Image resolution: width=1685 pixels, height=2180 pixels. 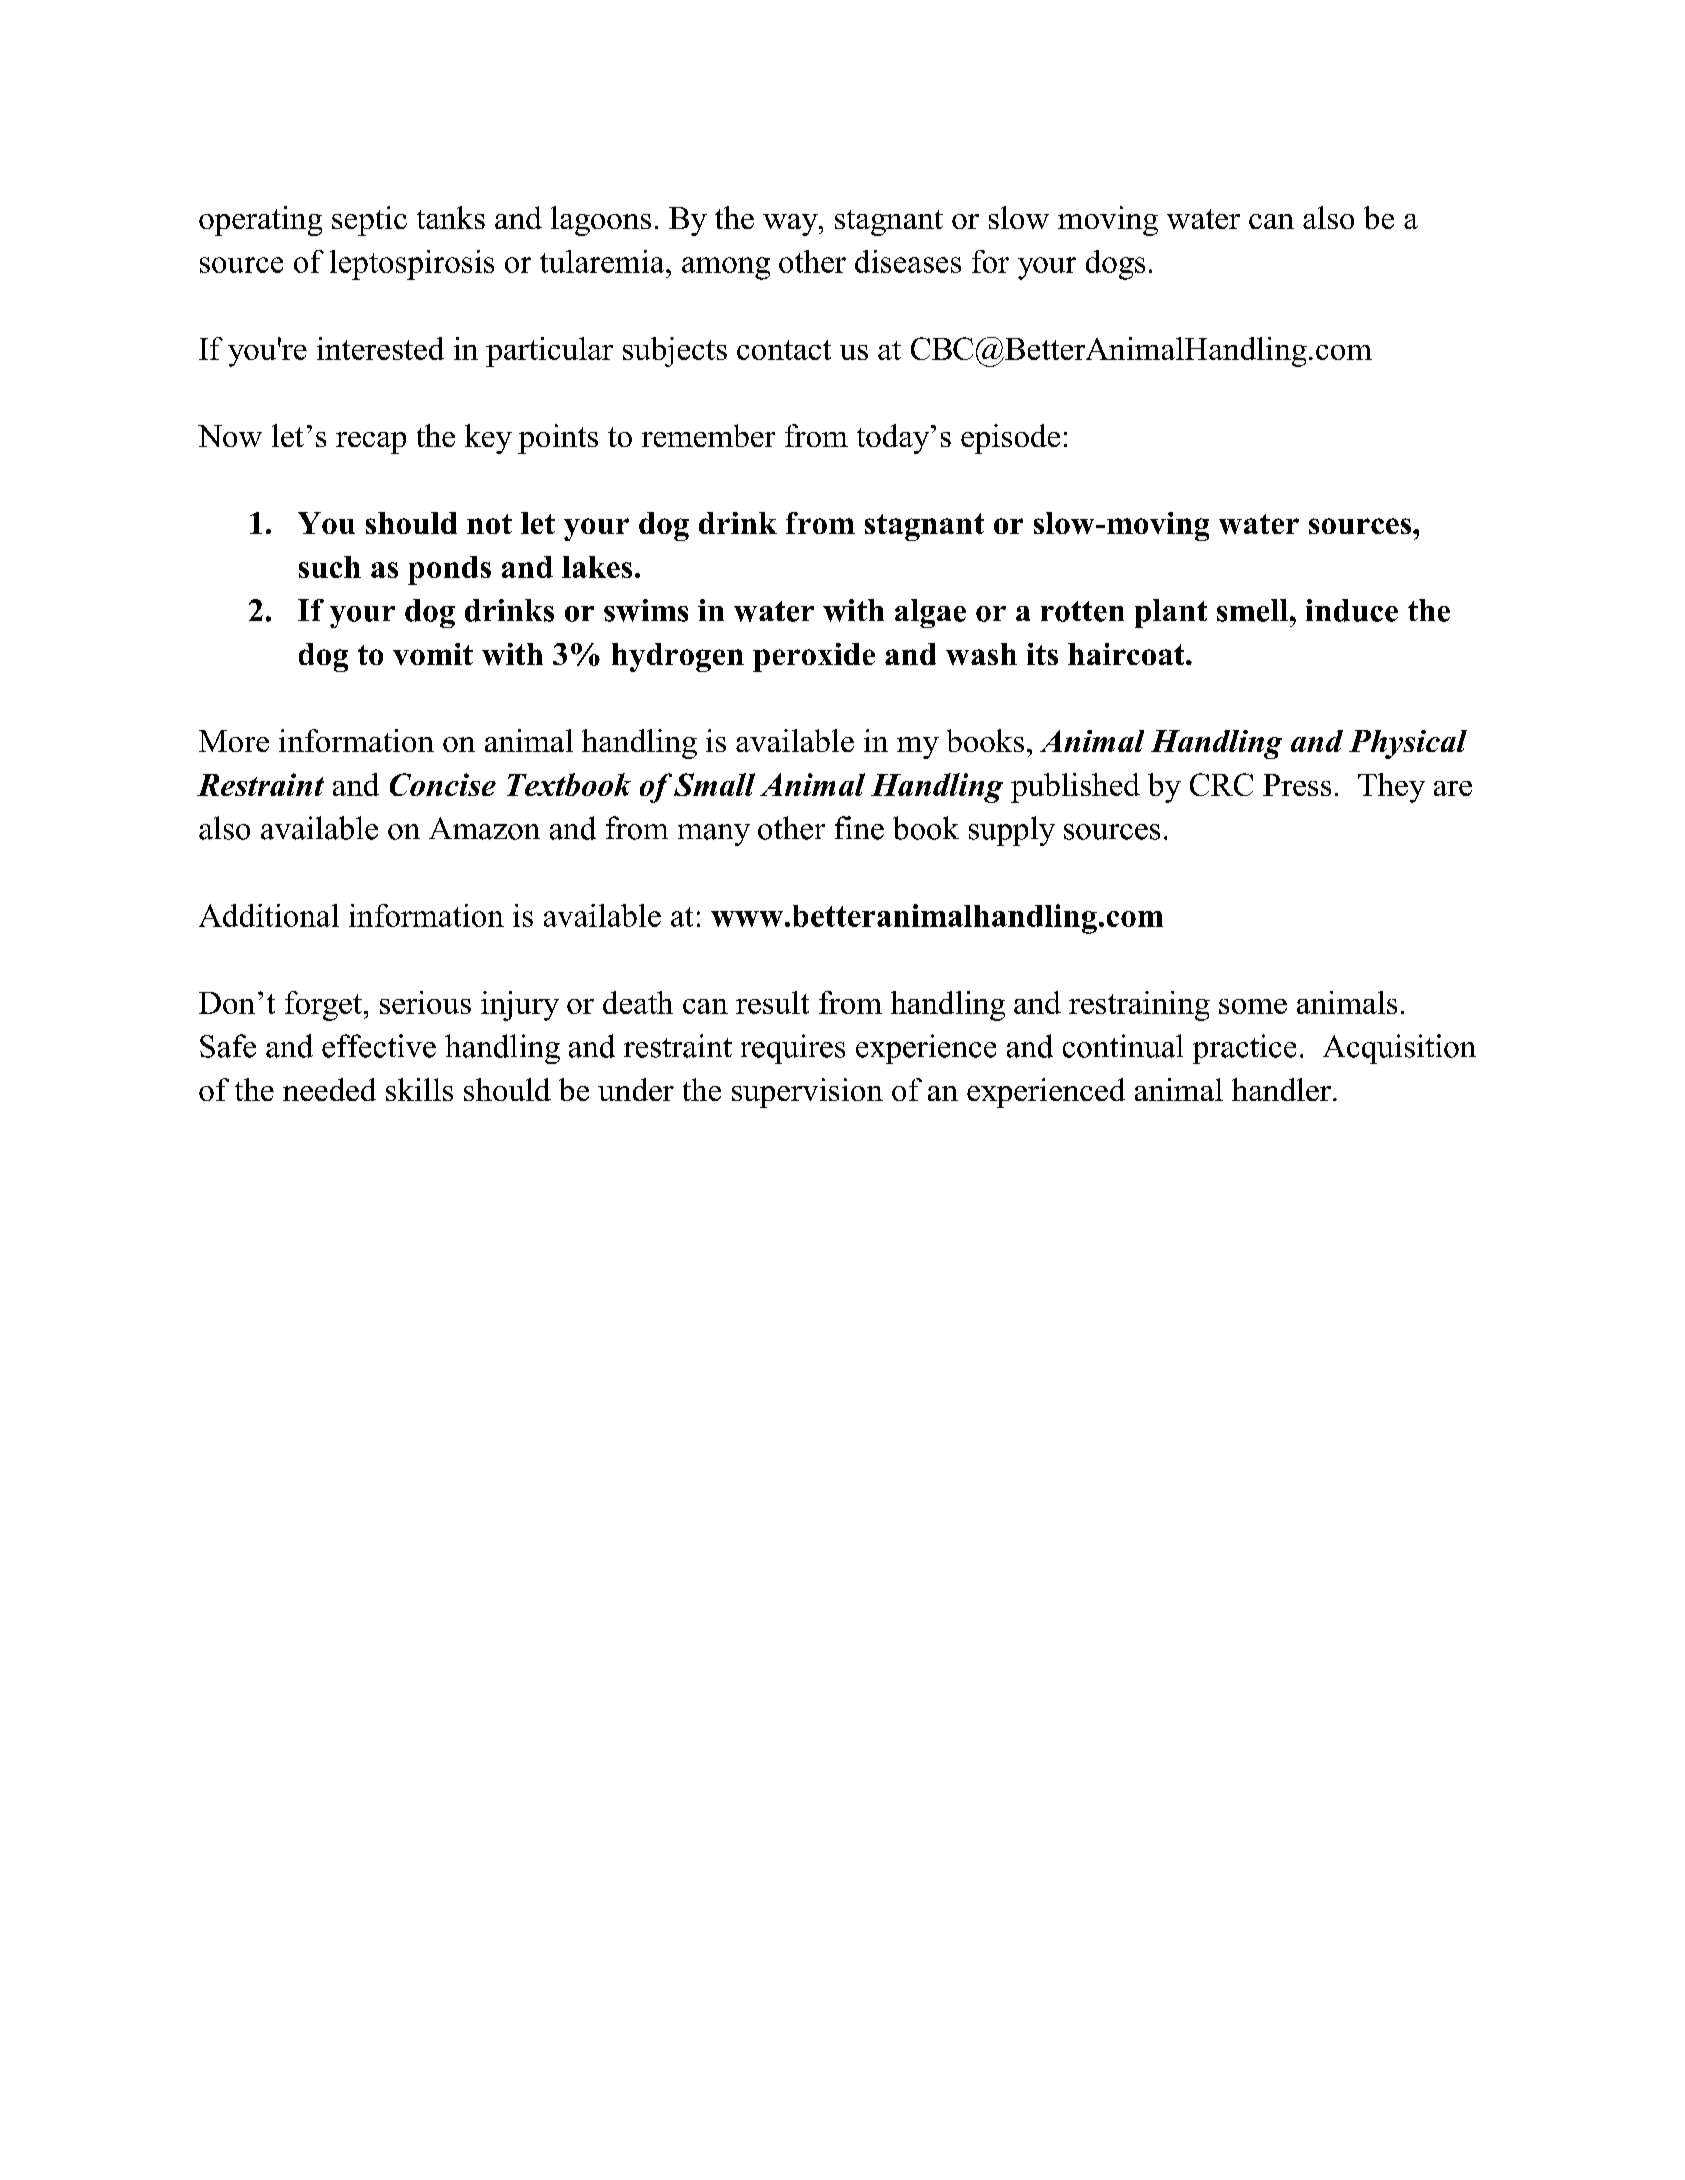 I want to click on episode, so click(x=1010, y=439).
